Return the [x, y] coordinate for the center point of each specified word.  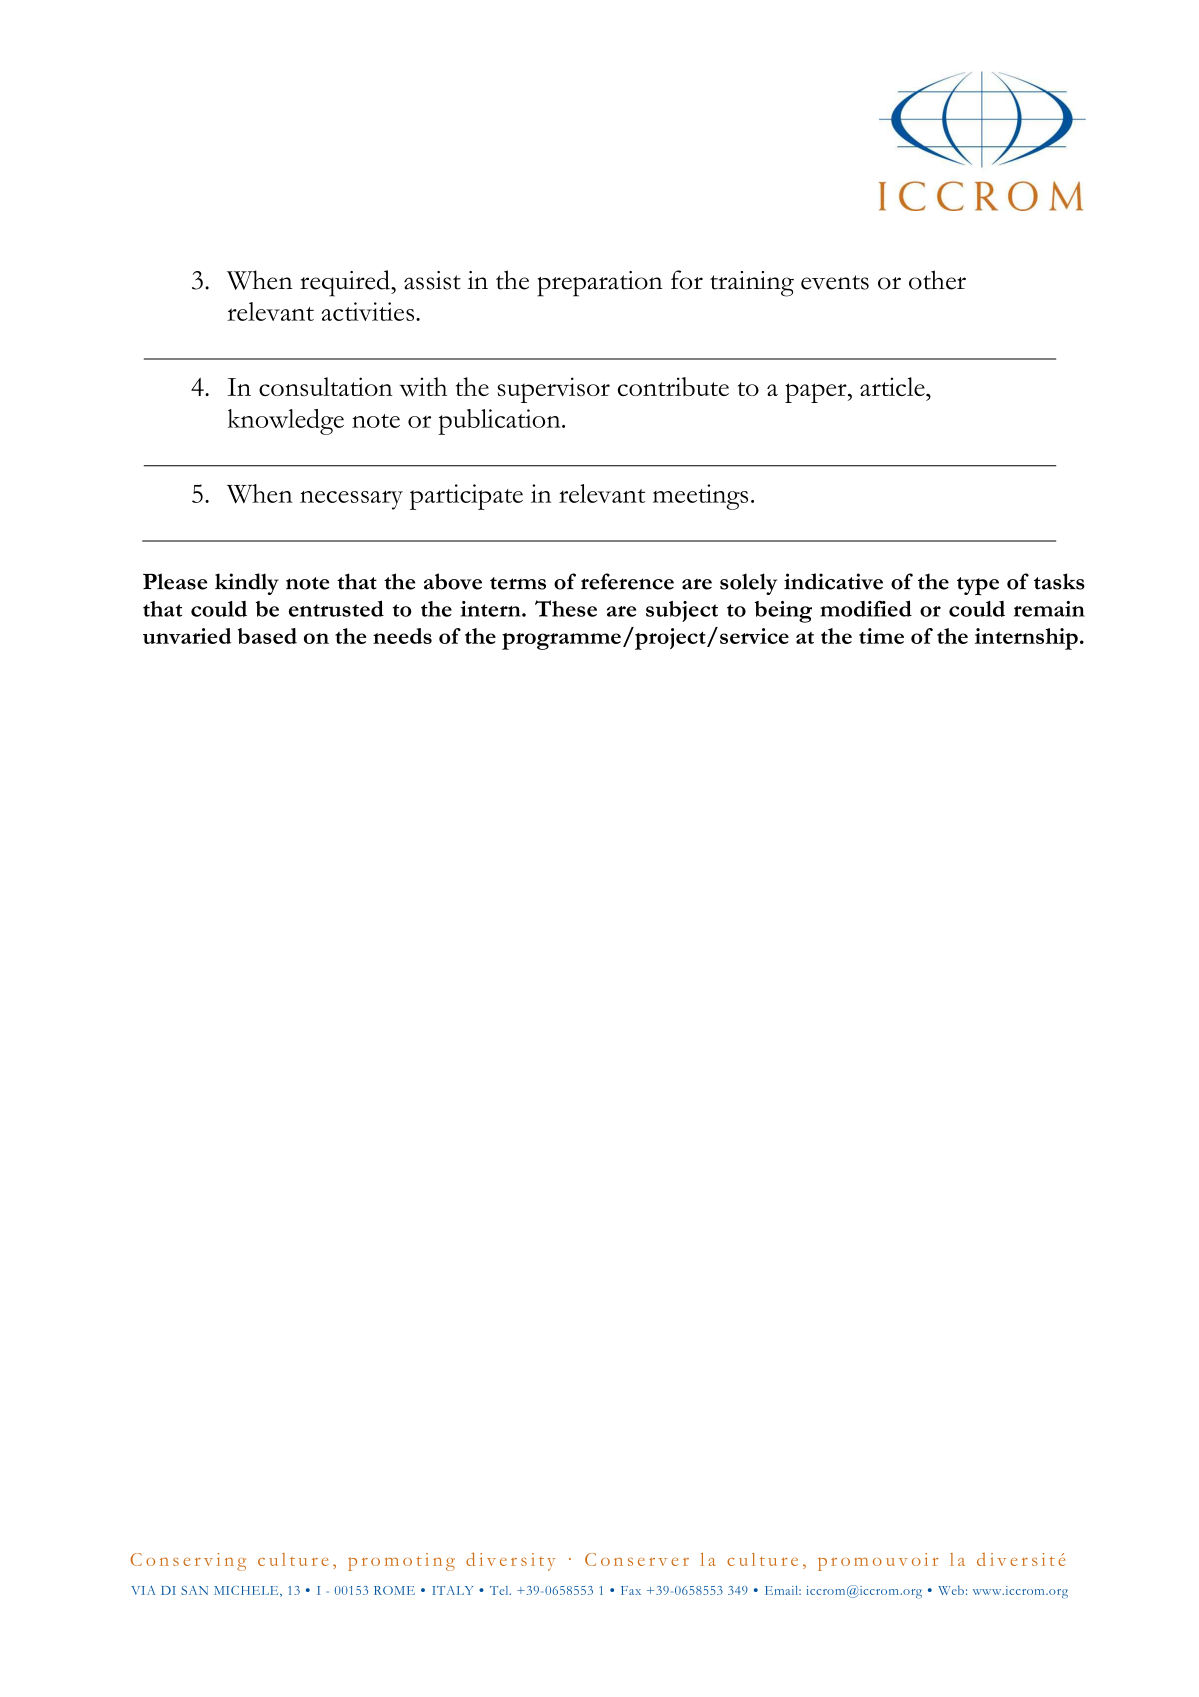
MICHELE [247, 1591]
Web [951, 1590]
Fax [631, 1590]
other [937, 280]
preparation [600, 284]
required [346, 283]
